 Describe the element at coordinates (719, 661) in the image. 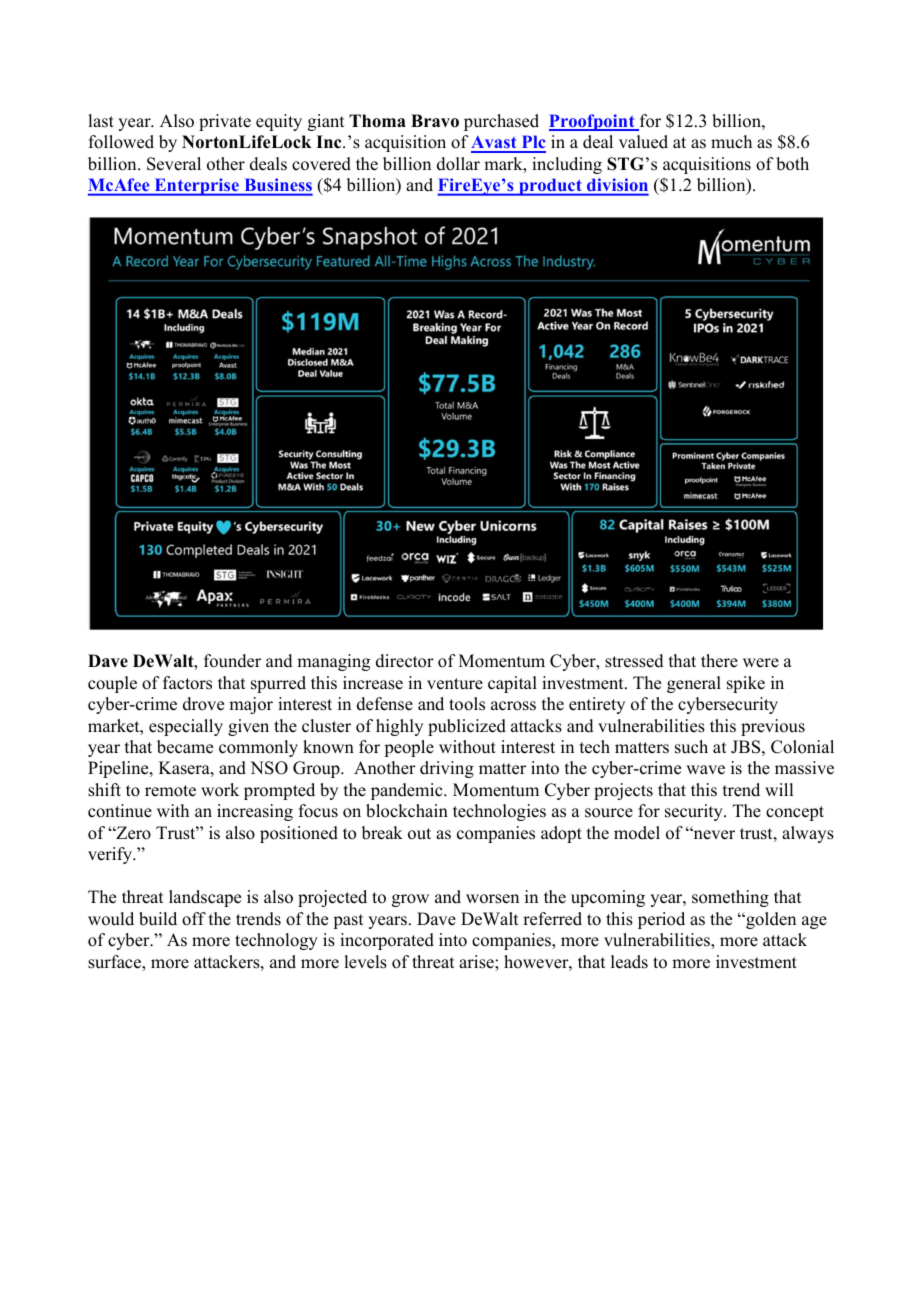

I see `there` at that location.
